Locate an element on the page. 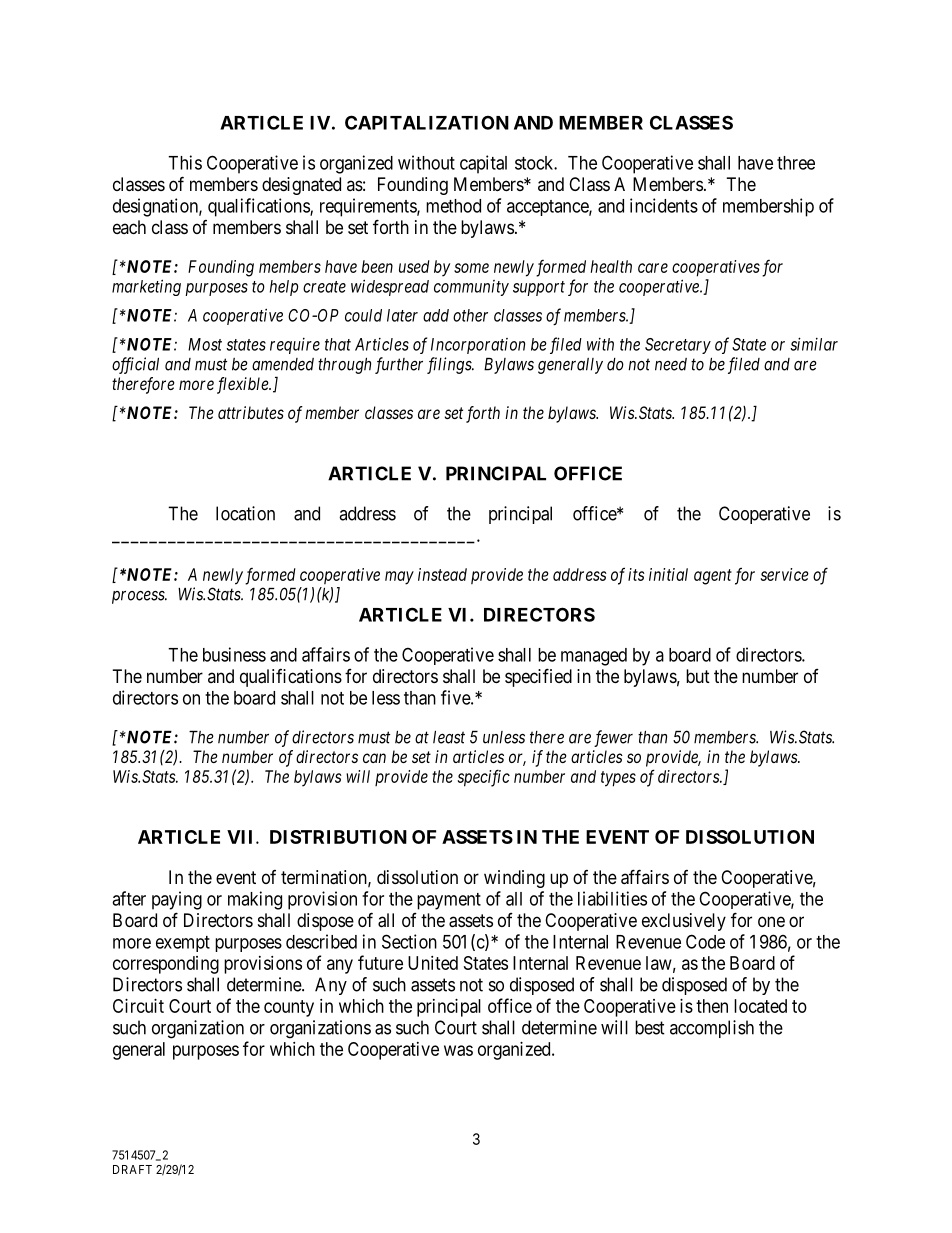  method is located at coordinates (453, 206).
